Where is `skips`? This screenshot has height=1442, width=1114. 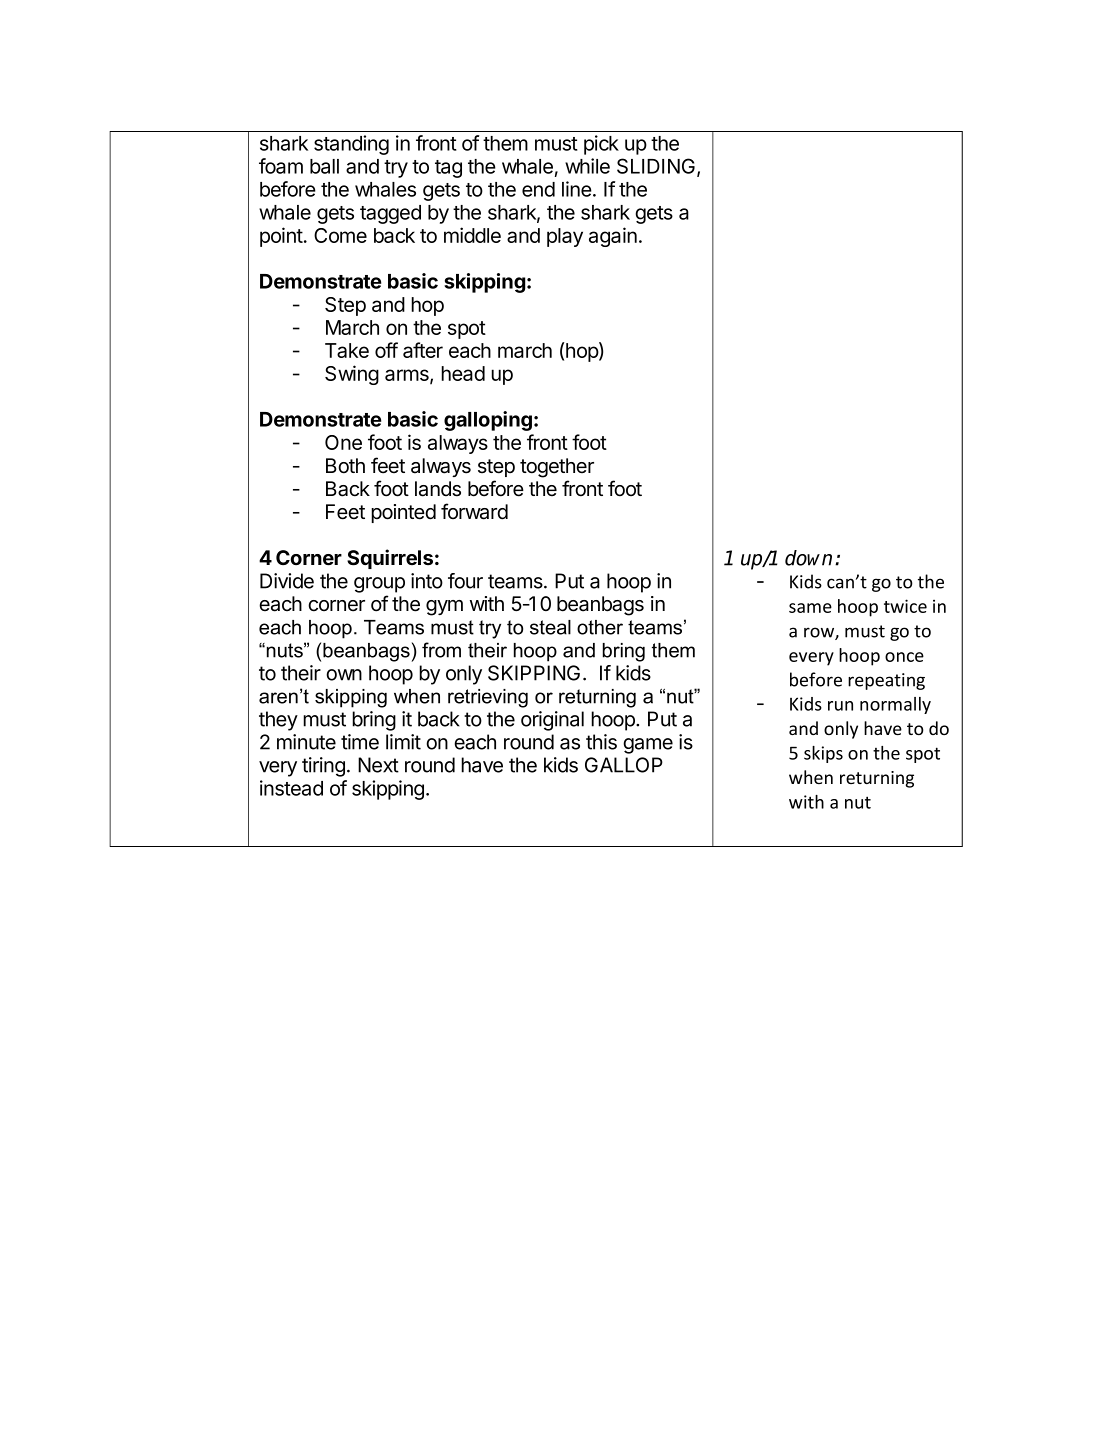
skips is located at coordinates (823, 754).
